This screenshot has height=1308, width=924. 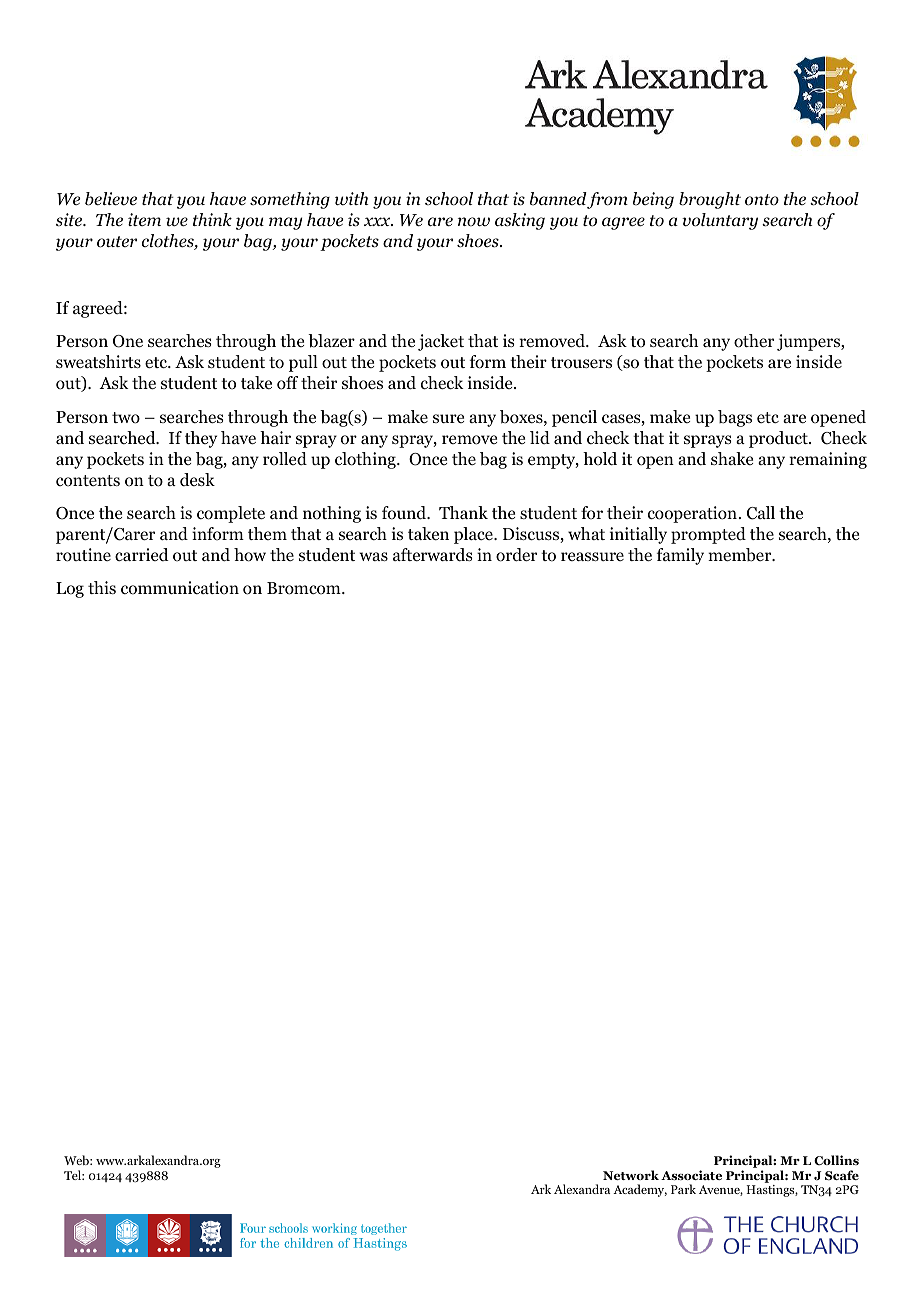 What do you see at coordinates (720, 221) in the screenshot?
I see `voluntary` at bounding box center [720, 221].
